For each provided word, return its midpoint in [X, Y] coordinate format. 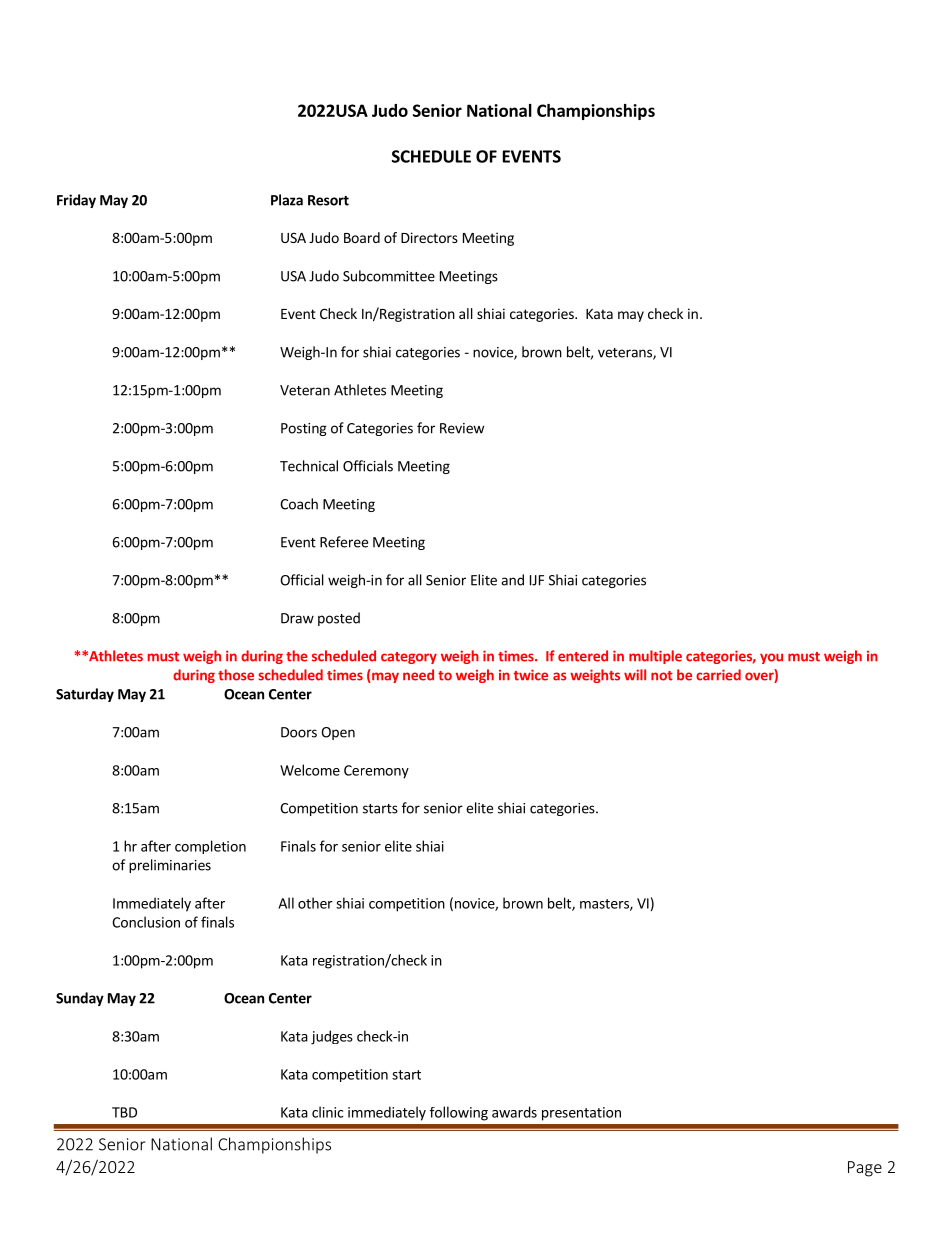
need [418, 675]
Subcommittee [389, 276]
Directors [429, 237]
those [236, 675]
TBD [124, 1112]
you [771, 658]
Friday [76, 201]
